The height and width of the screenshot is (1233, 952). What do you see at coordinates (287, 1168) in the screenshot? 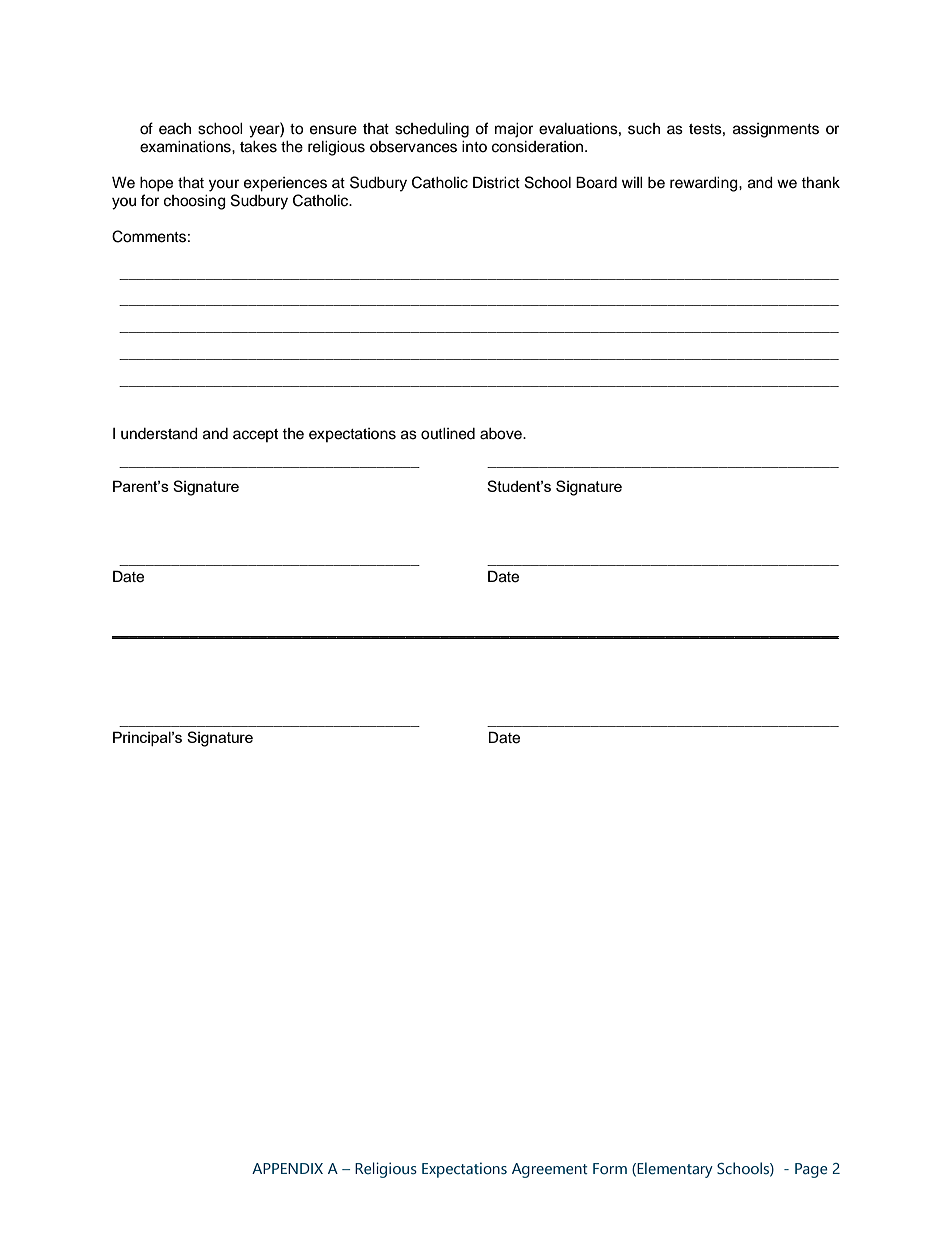
I see `APPENDIX` at bounding box center [287, 1168].
